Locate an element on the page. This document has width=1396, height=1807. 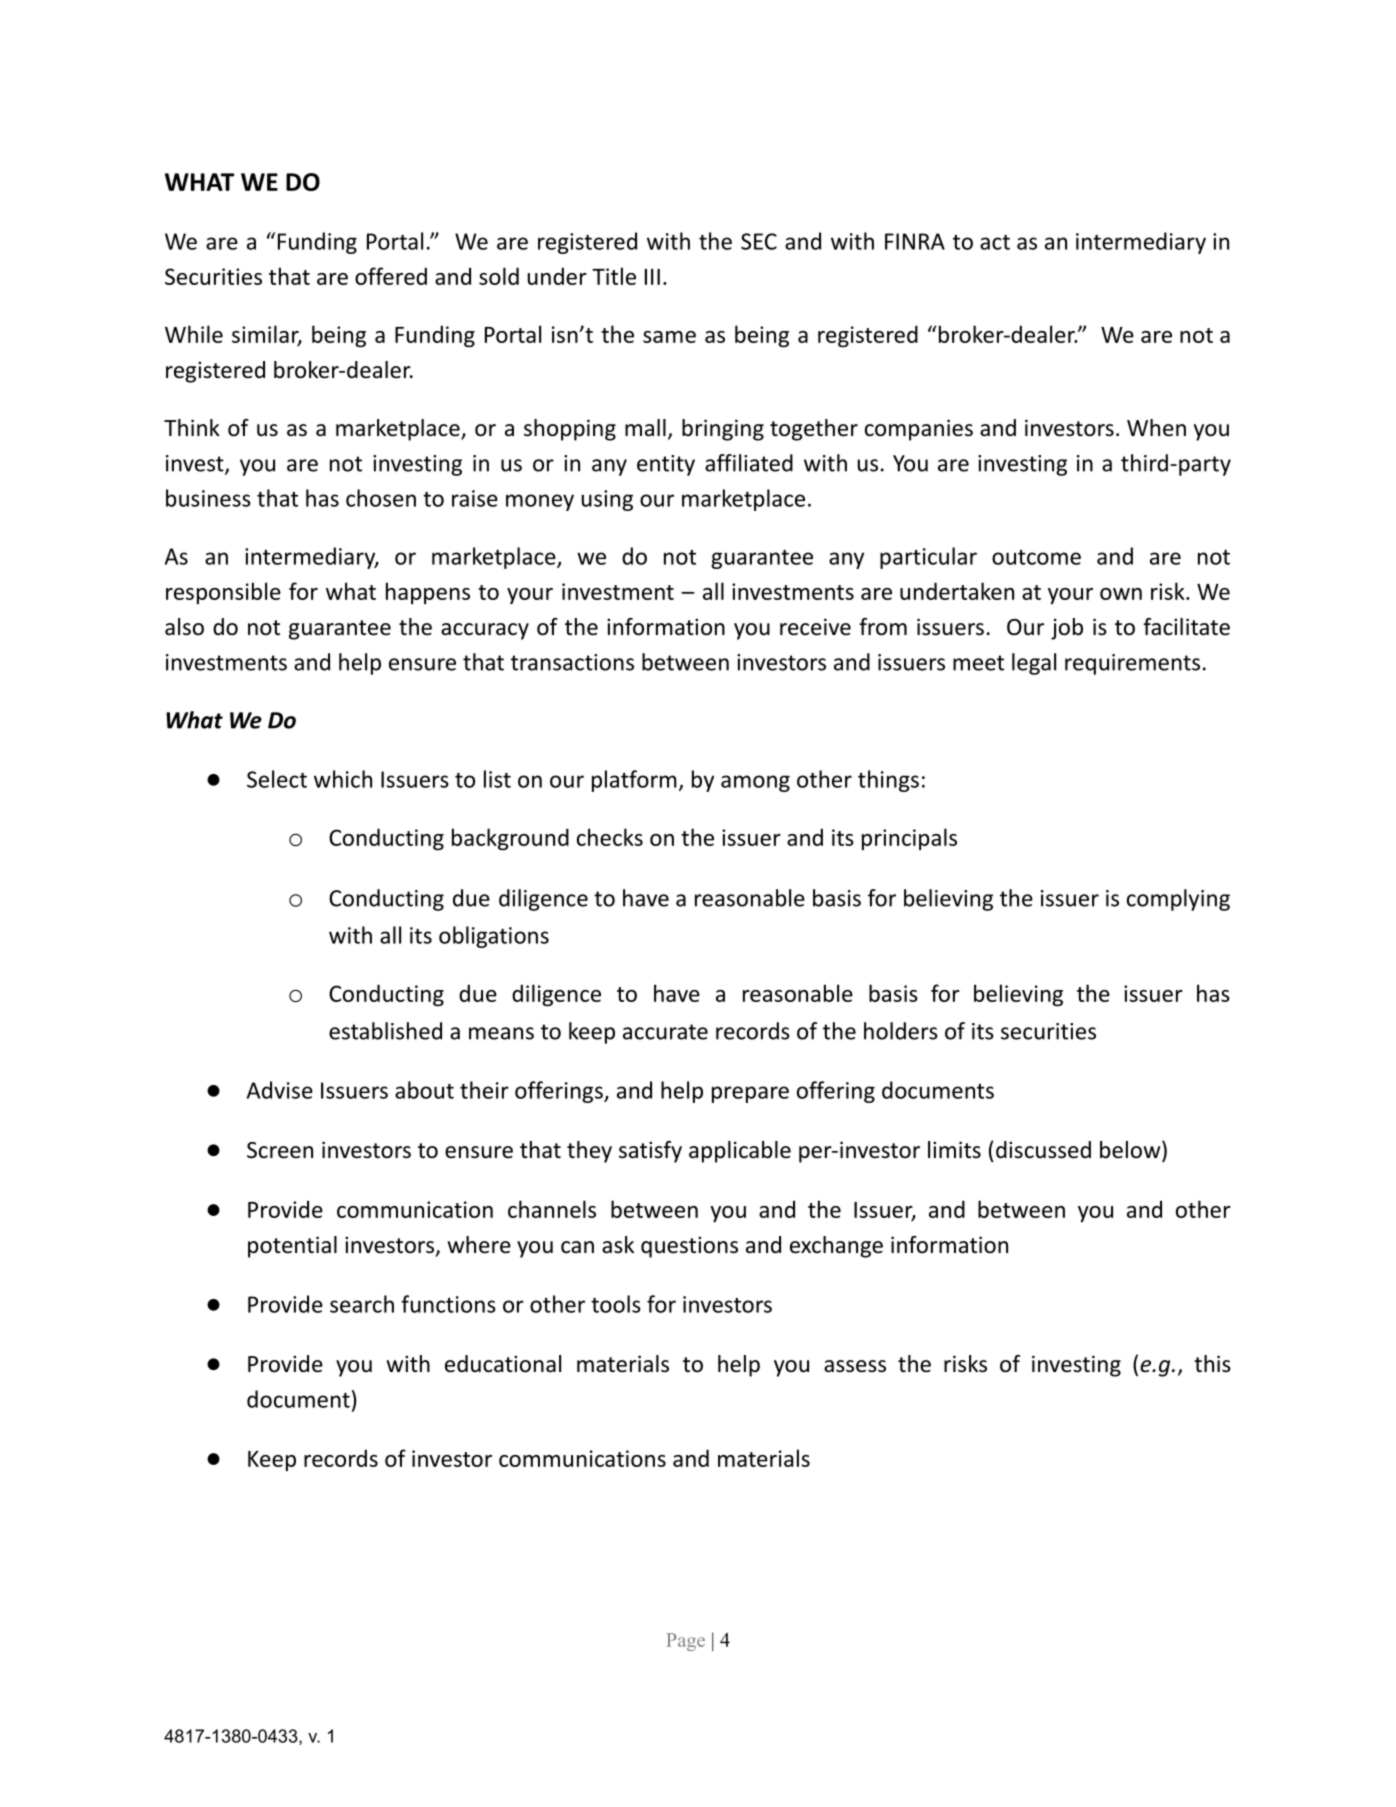
III is located at coordinates (652, 277).
